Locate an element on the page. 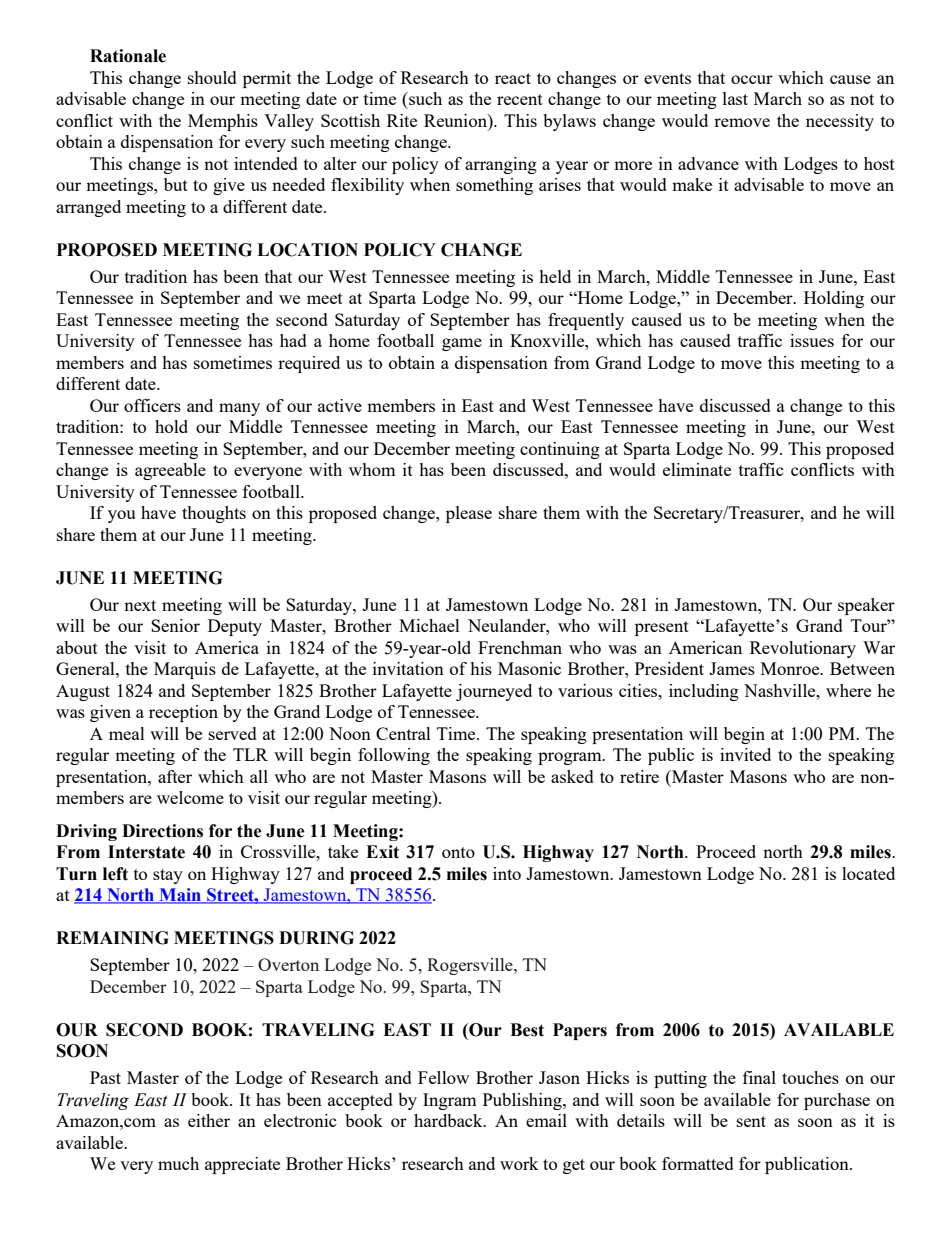 Image resolution: width=952 pixels, height=1233 pixels. react is located at coordinates (513, 78).
